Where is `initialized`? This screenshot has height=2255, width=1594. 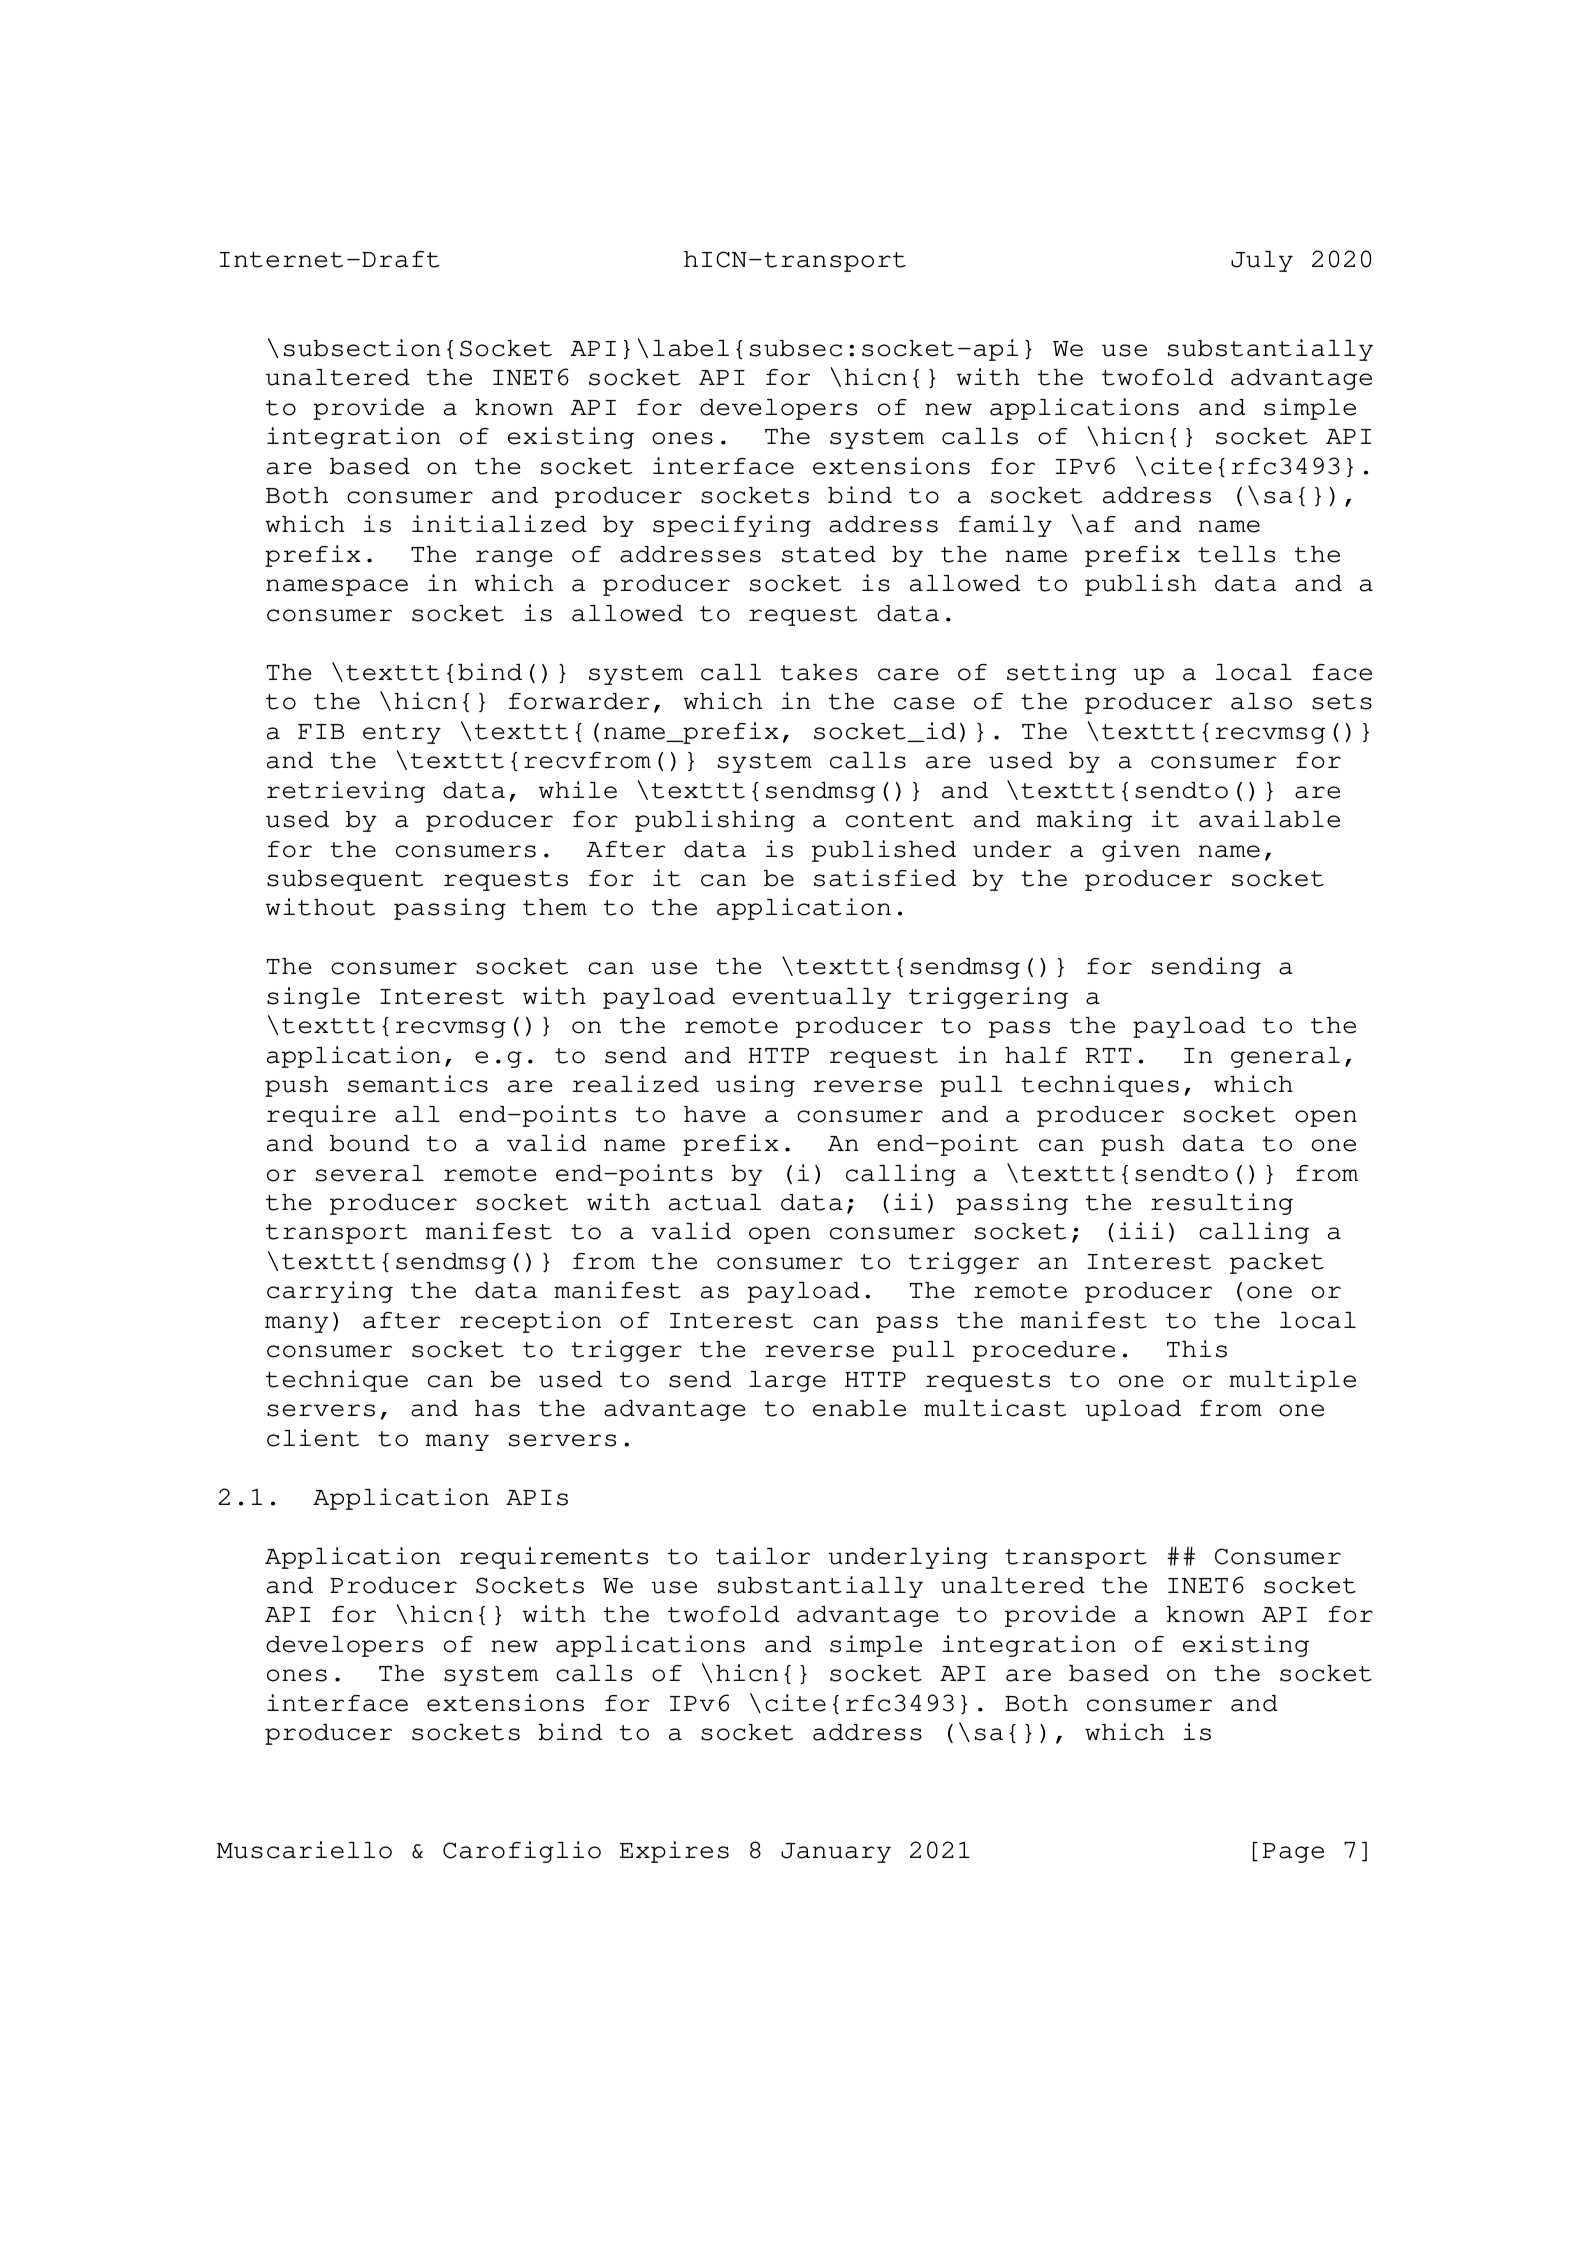
initialized is located at coordinates (499, 524).
